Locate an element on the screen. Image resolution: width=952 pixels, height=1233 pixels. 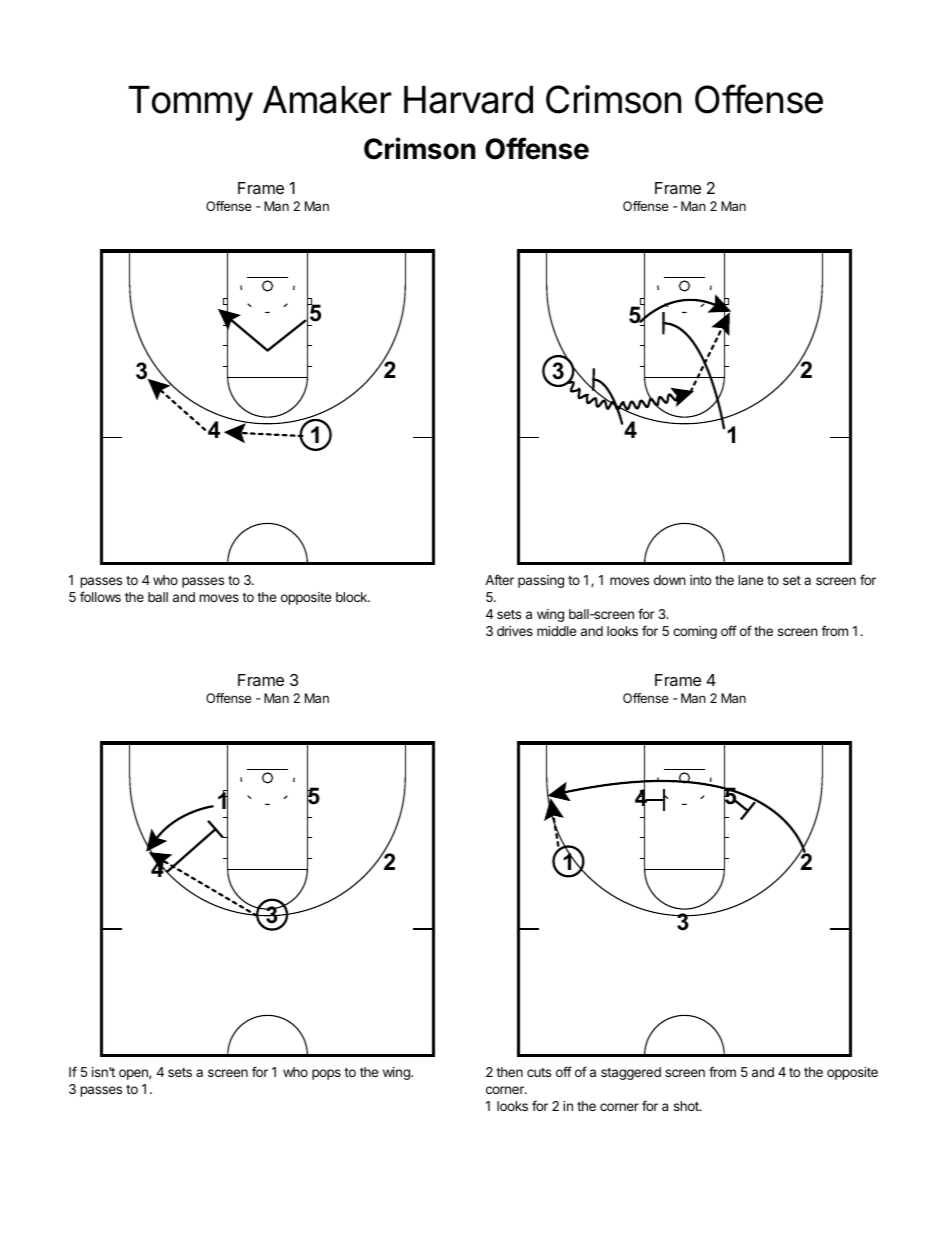
Tommy is located at coordinates (190, 103).
